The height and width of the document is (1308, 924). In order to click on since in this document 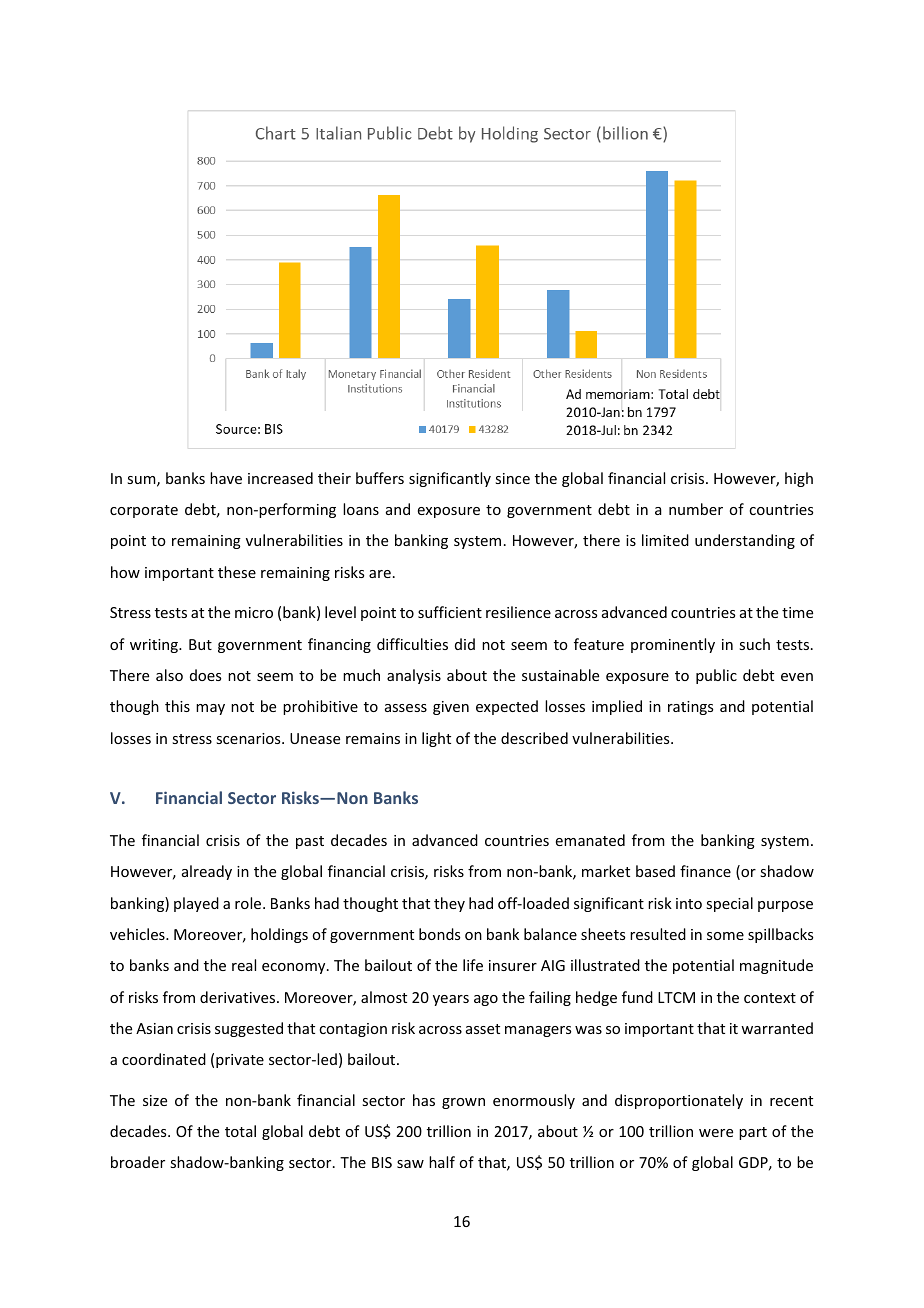, I will do `click(512, 478)`.
